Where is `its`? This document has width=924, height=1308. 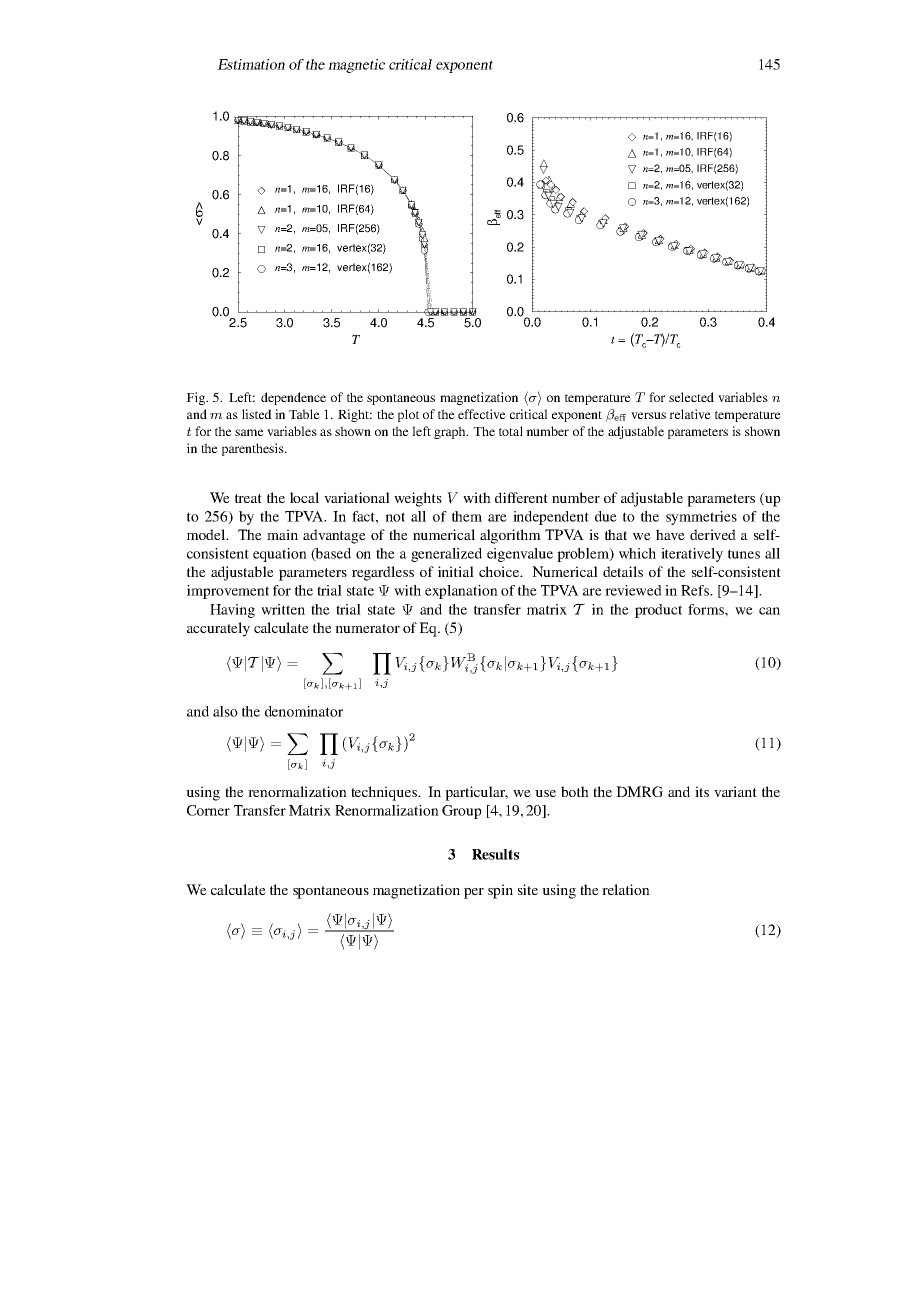
its is located at coordinates (702, 791).
